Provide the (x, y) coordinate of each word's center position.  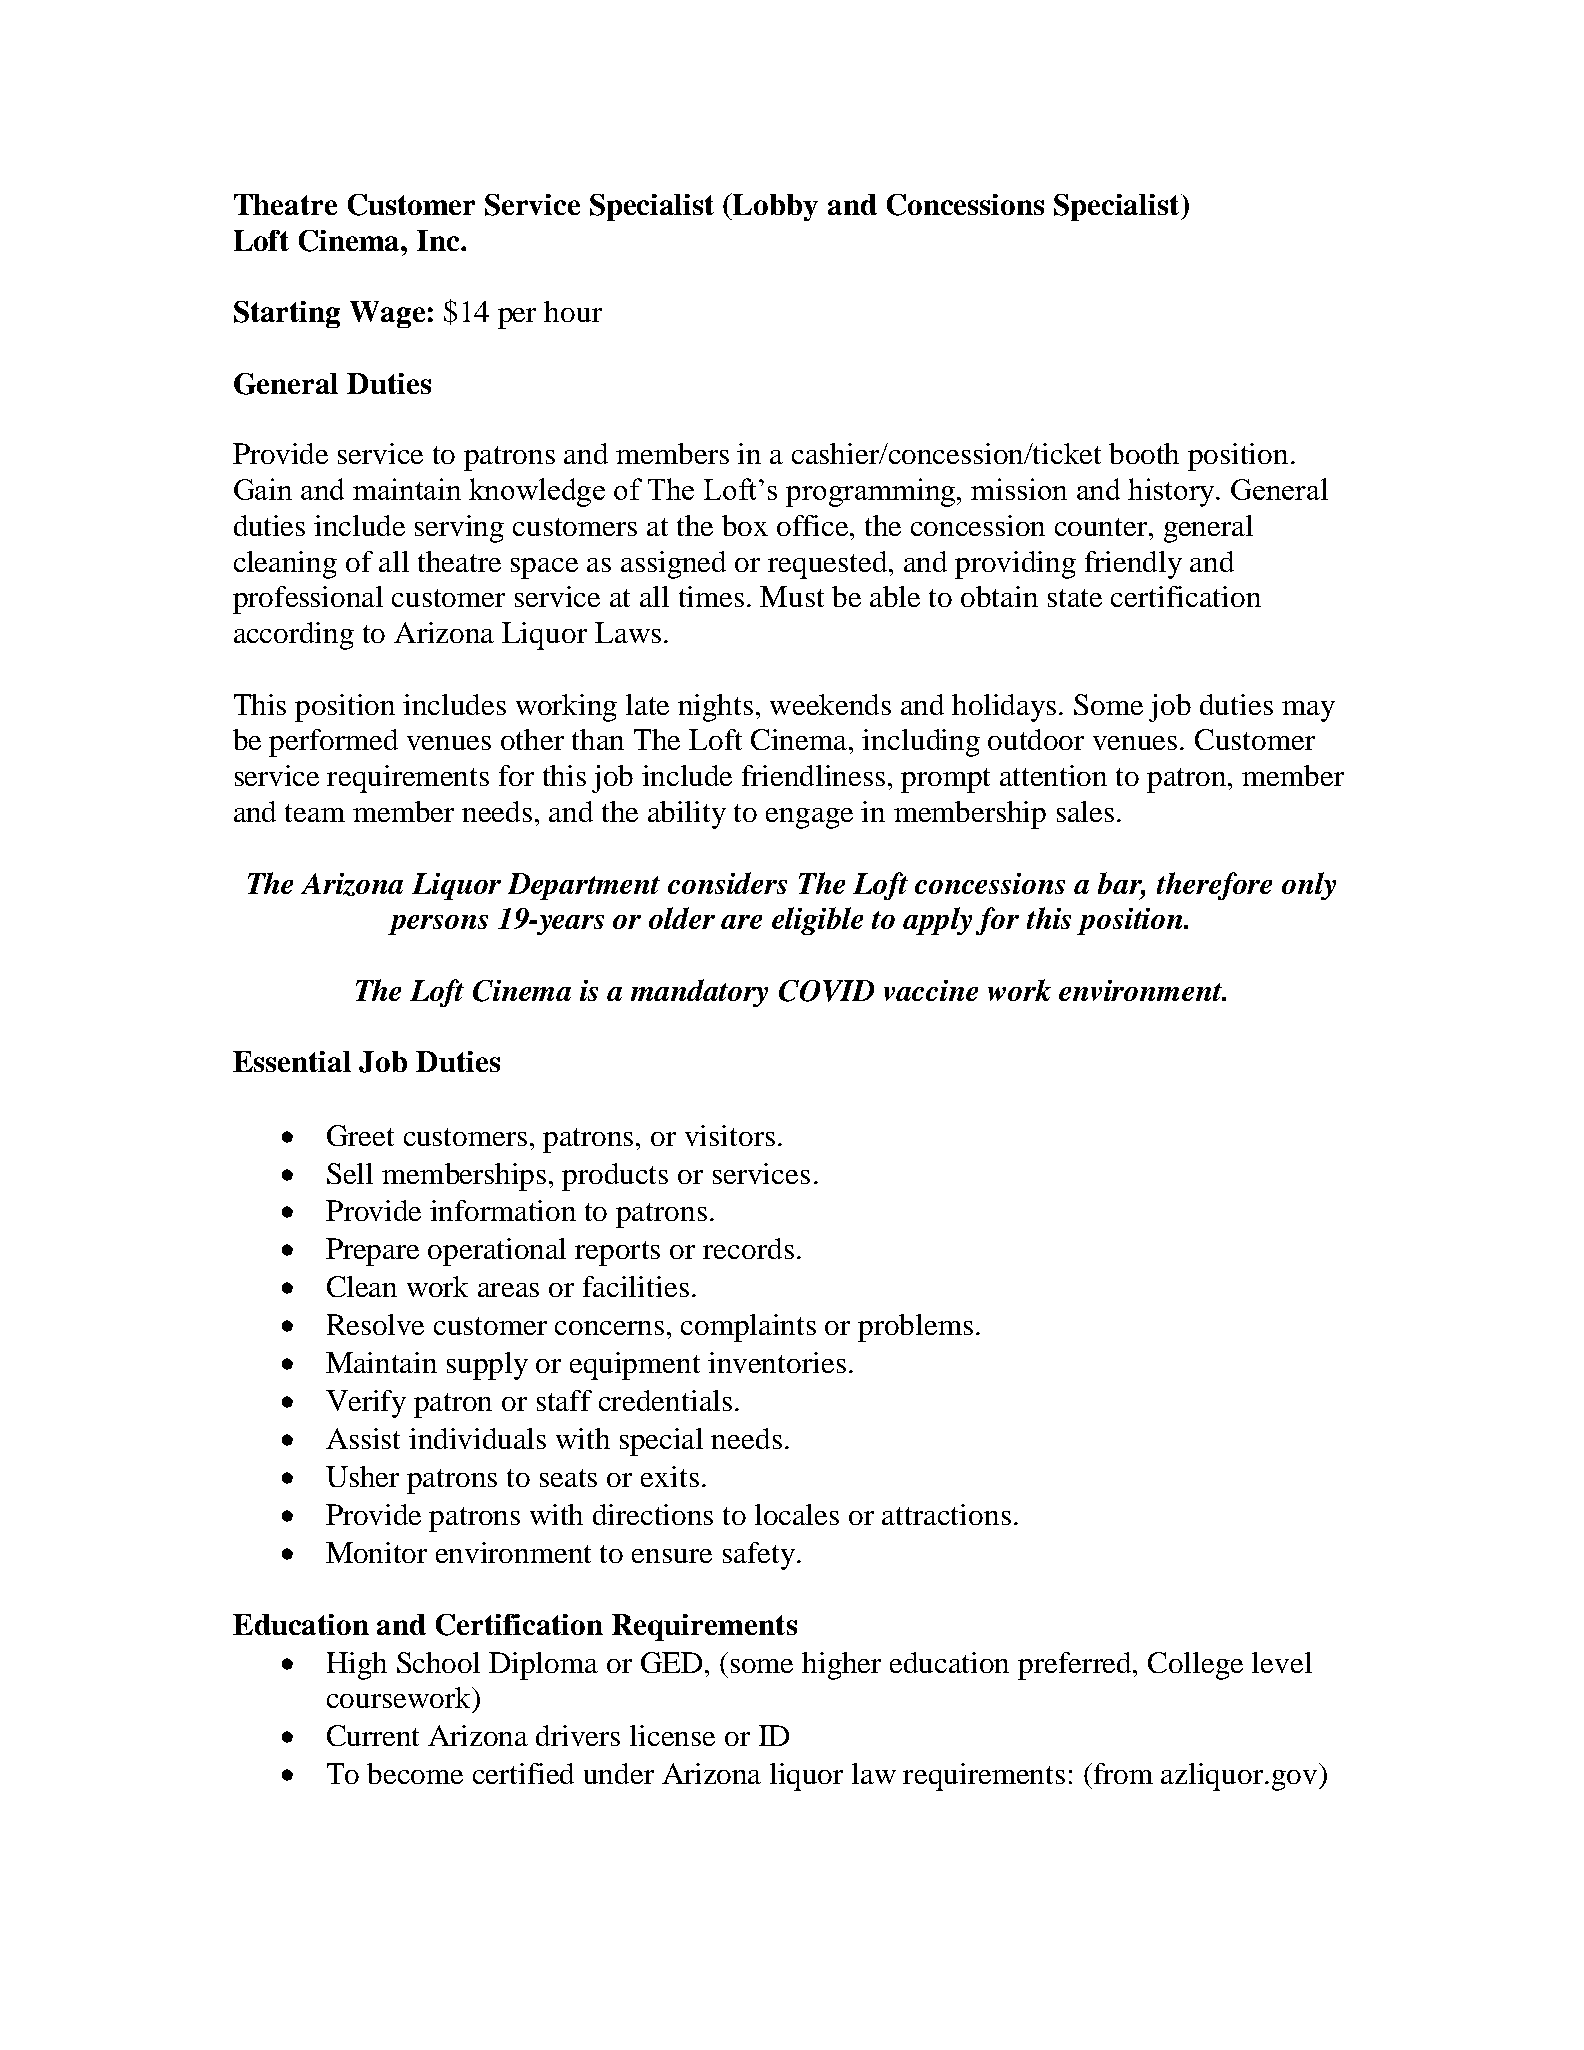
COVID (826, 991)
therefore (1214, 886)
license (672, 1735)
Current (373, 1735)
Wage (387, 314)
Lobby (774, 207)
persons (438, 925)
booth (1144, 453)
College (1195, 1666)
